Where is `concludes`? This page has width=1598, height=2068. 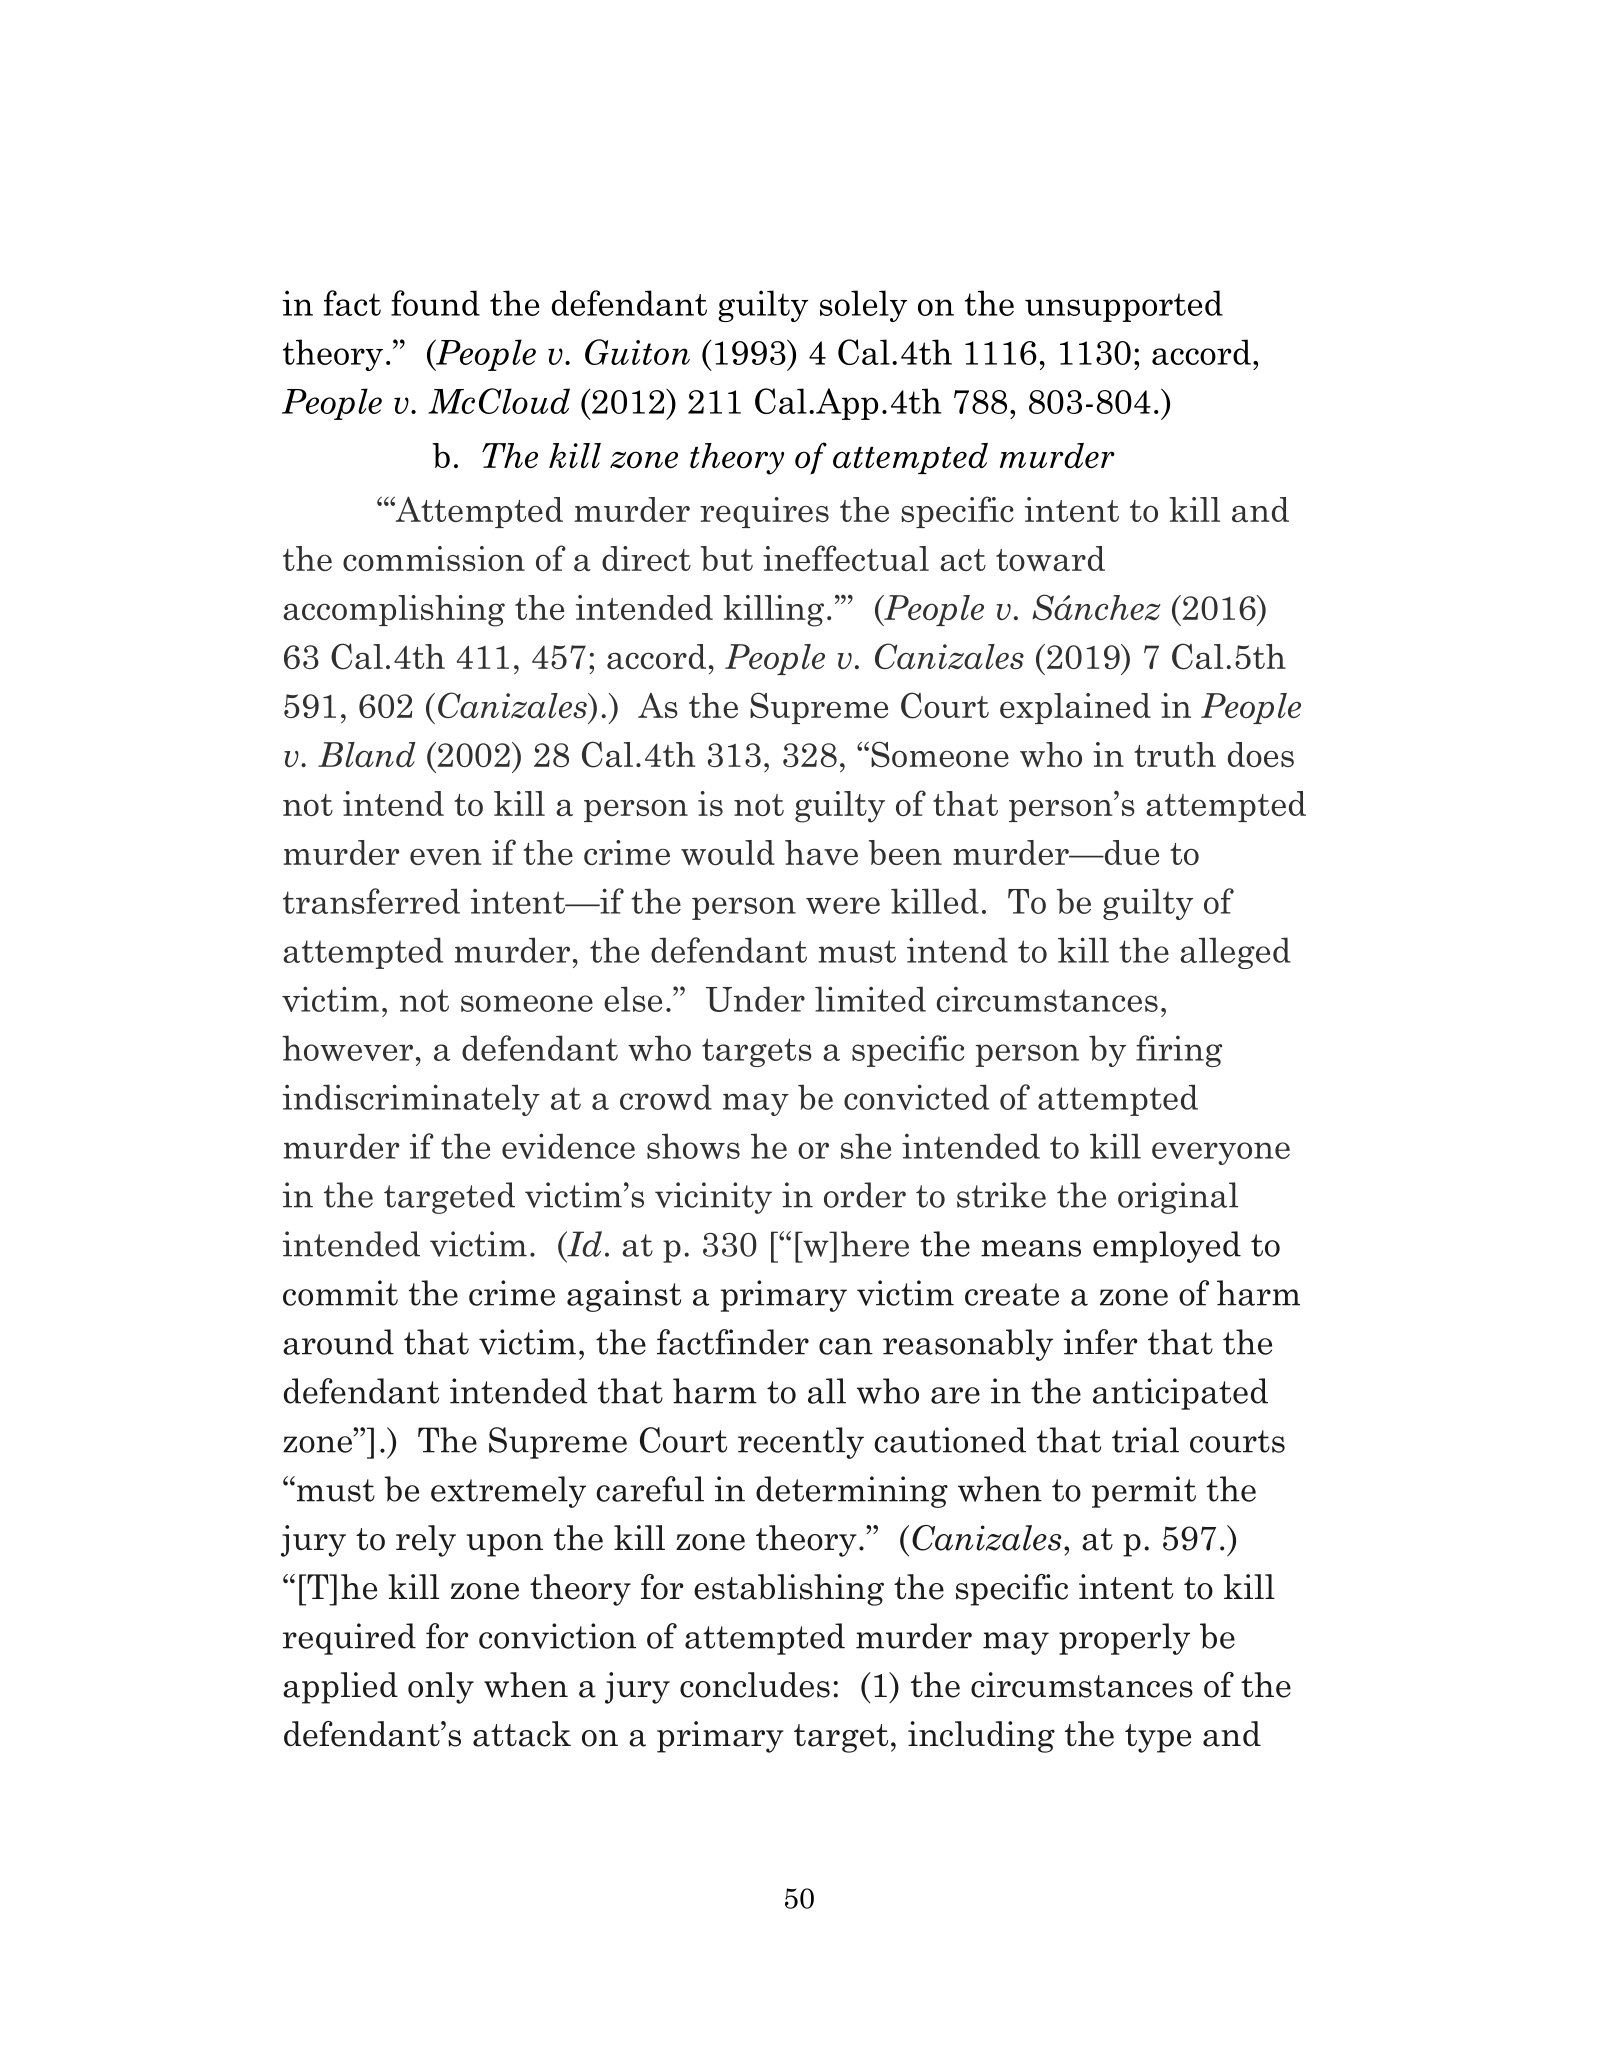
concludes is located at coordinates (755, 1685).
